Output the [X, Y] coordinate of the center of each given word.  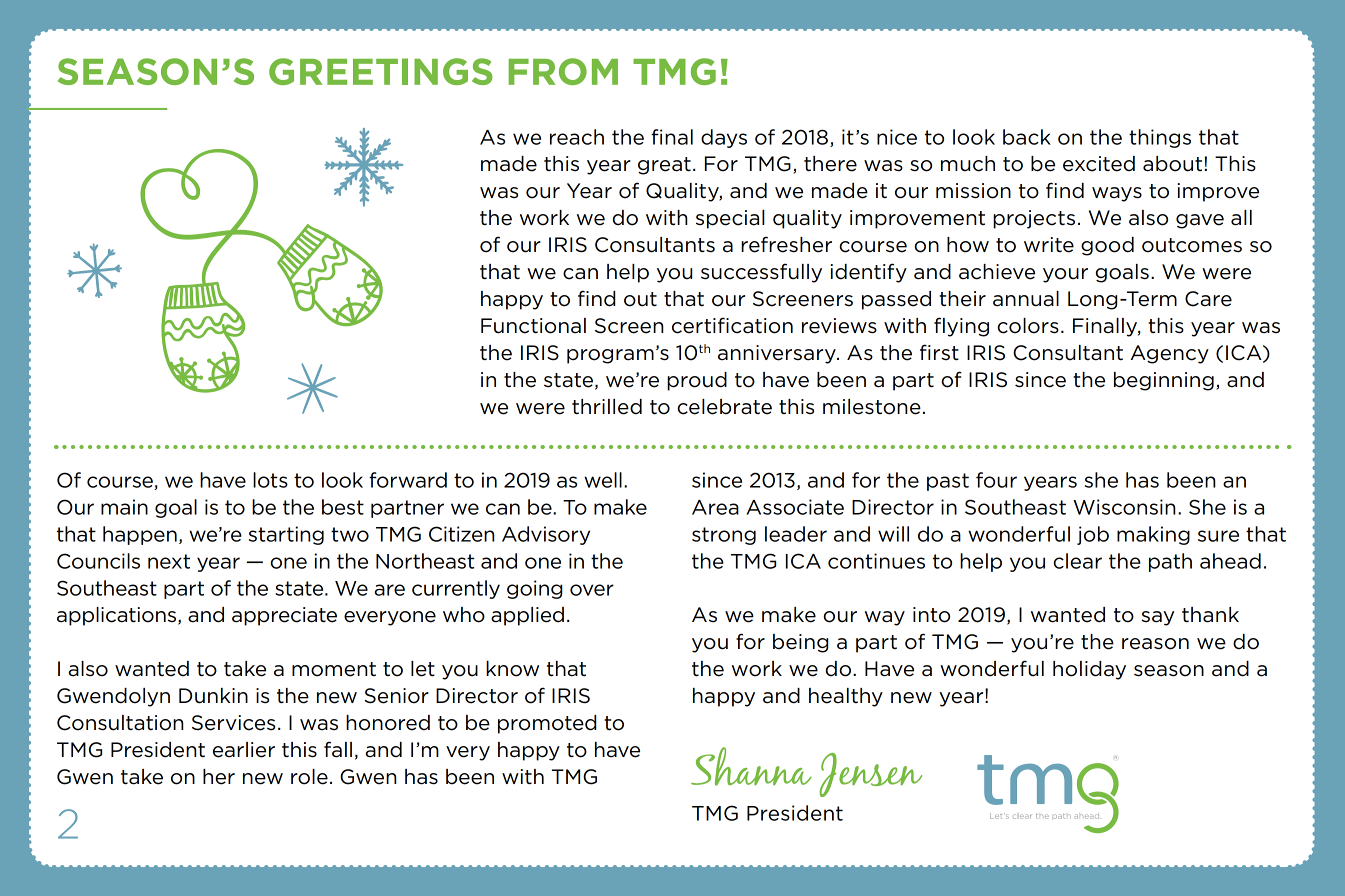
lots [270, 480]
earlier [244, 750]
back [1027, 137]
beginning [1164, 381]
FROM [563, 71]
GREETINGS [381, 71]
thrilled [607, 407]
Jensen [871, 775]
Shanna [751, 766]
